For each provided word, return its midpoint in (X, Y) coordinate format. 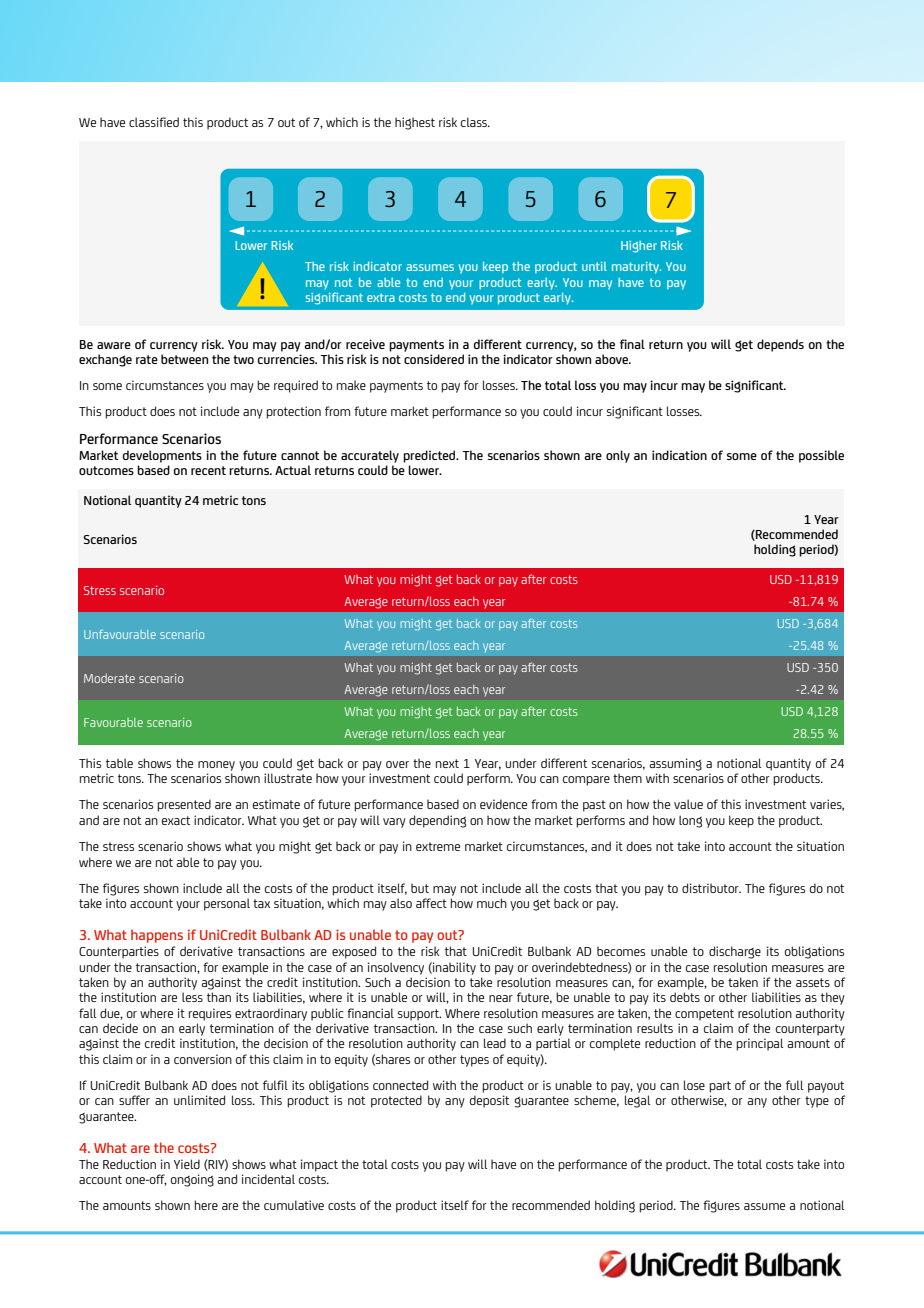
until (594, 266)
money (216, 766)
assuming (675, 764)
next (447, 763)
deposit (489, 1101)
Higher (639, 247)
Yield (187, 1164)
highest (415, 123)
